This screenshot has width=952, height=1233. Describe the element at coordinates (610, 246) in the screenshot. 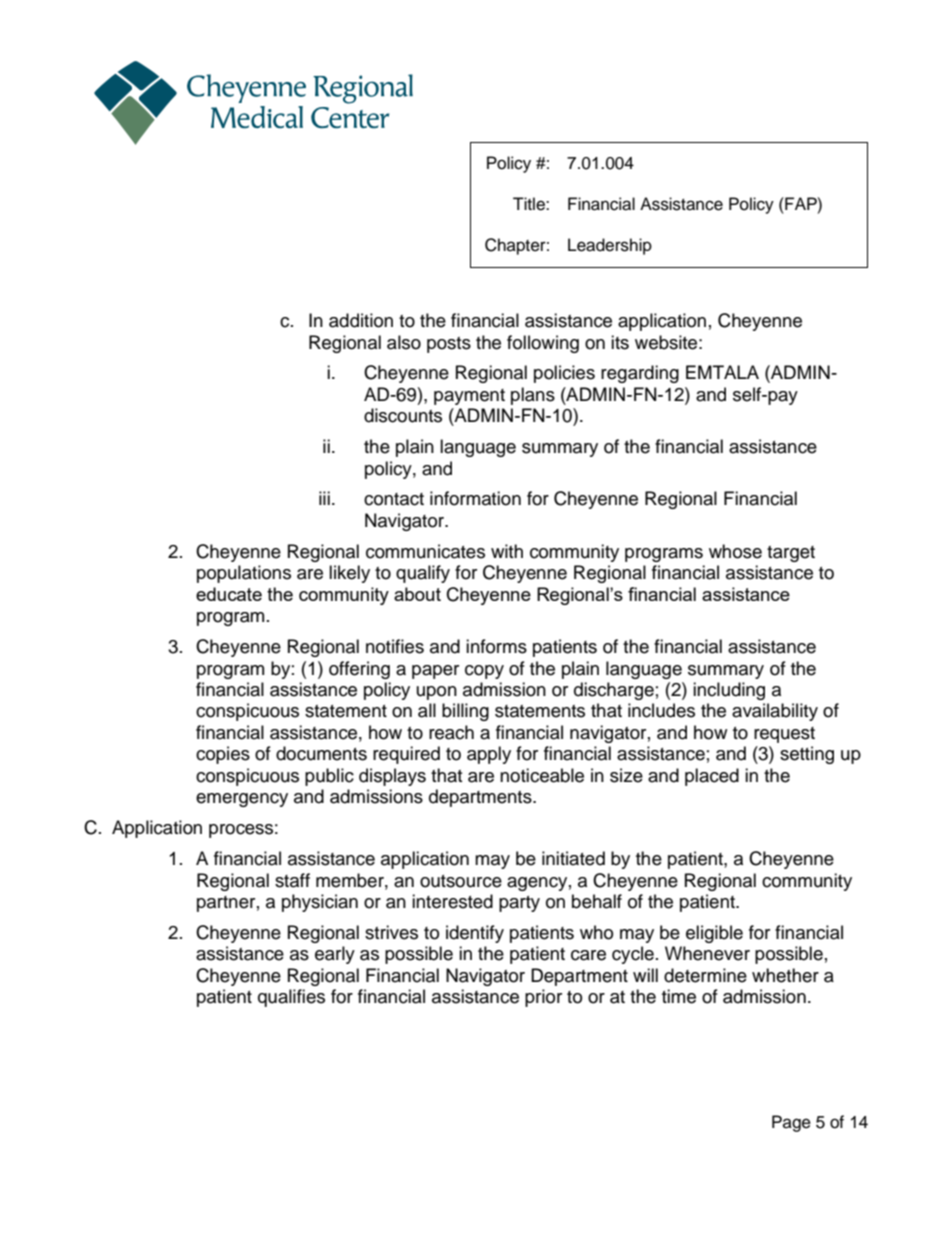

I see `Leadership` at that location.
